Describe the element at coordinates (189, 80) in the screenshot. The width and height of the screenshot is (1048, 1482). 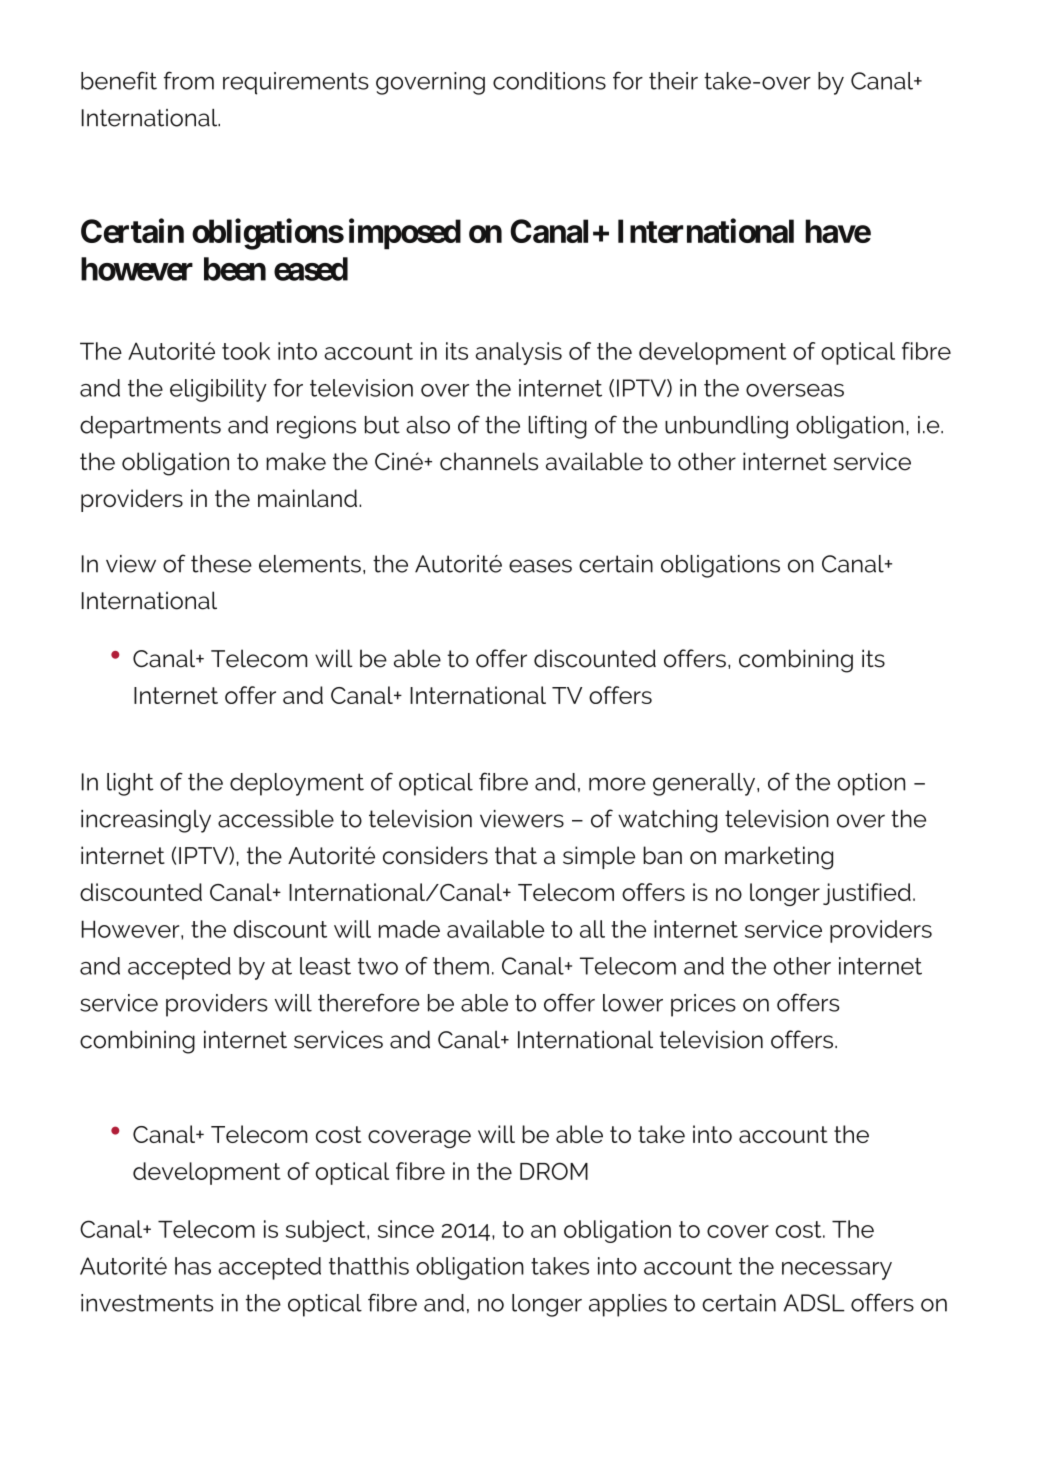
I see `from` at that location.
